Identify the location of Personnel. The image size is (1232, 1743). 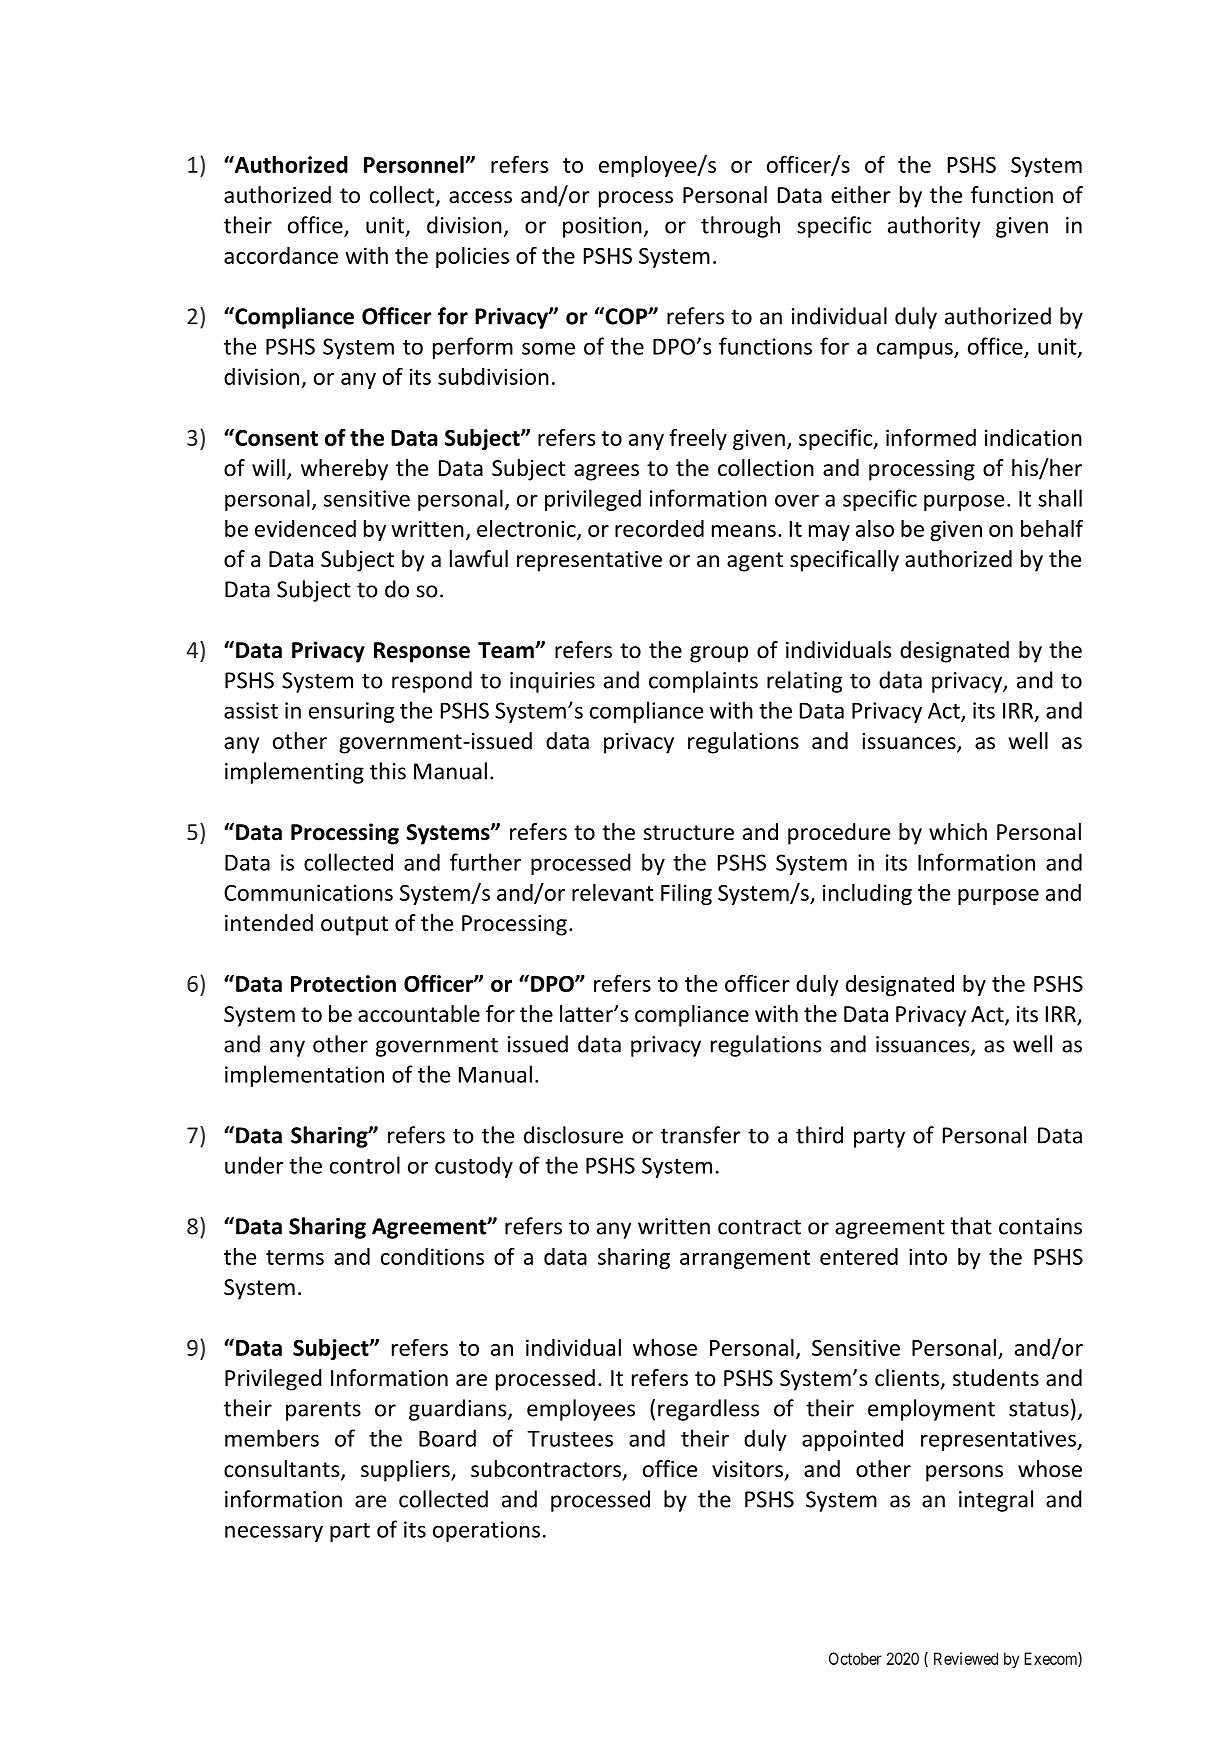
(415, 164).
